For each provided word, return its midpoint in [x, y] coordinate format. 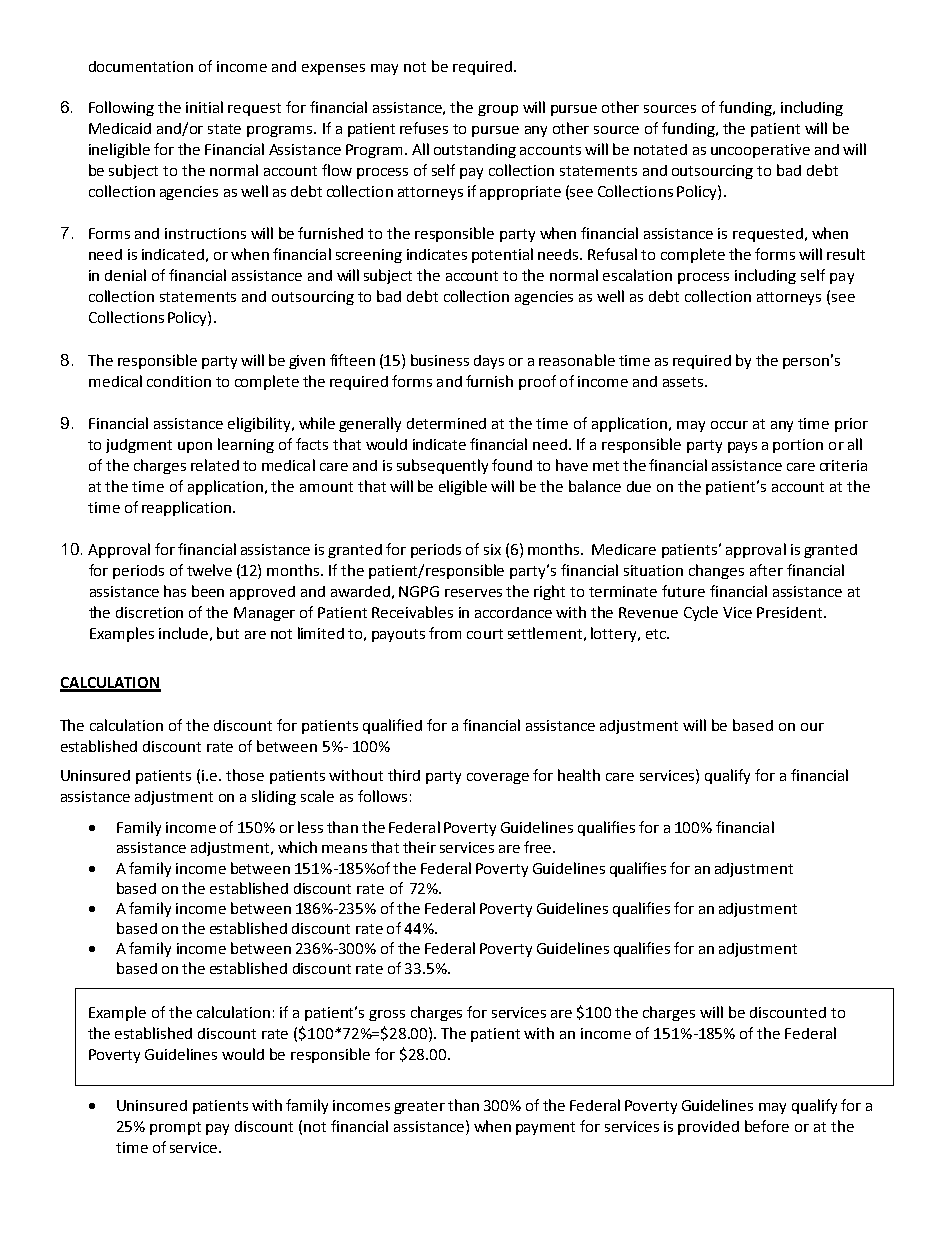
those [245, 775]
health [579, 775]
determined [446, 423]
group [498, 110]
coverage [498, 778]
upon [195, 447]
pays [742, 447]
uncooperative [760, 151]
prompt [175, 1128]
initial [204, 107]
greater [419, 1107]
